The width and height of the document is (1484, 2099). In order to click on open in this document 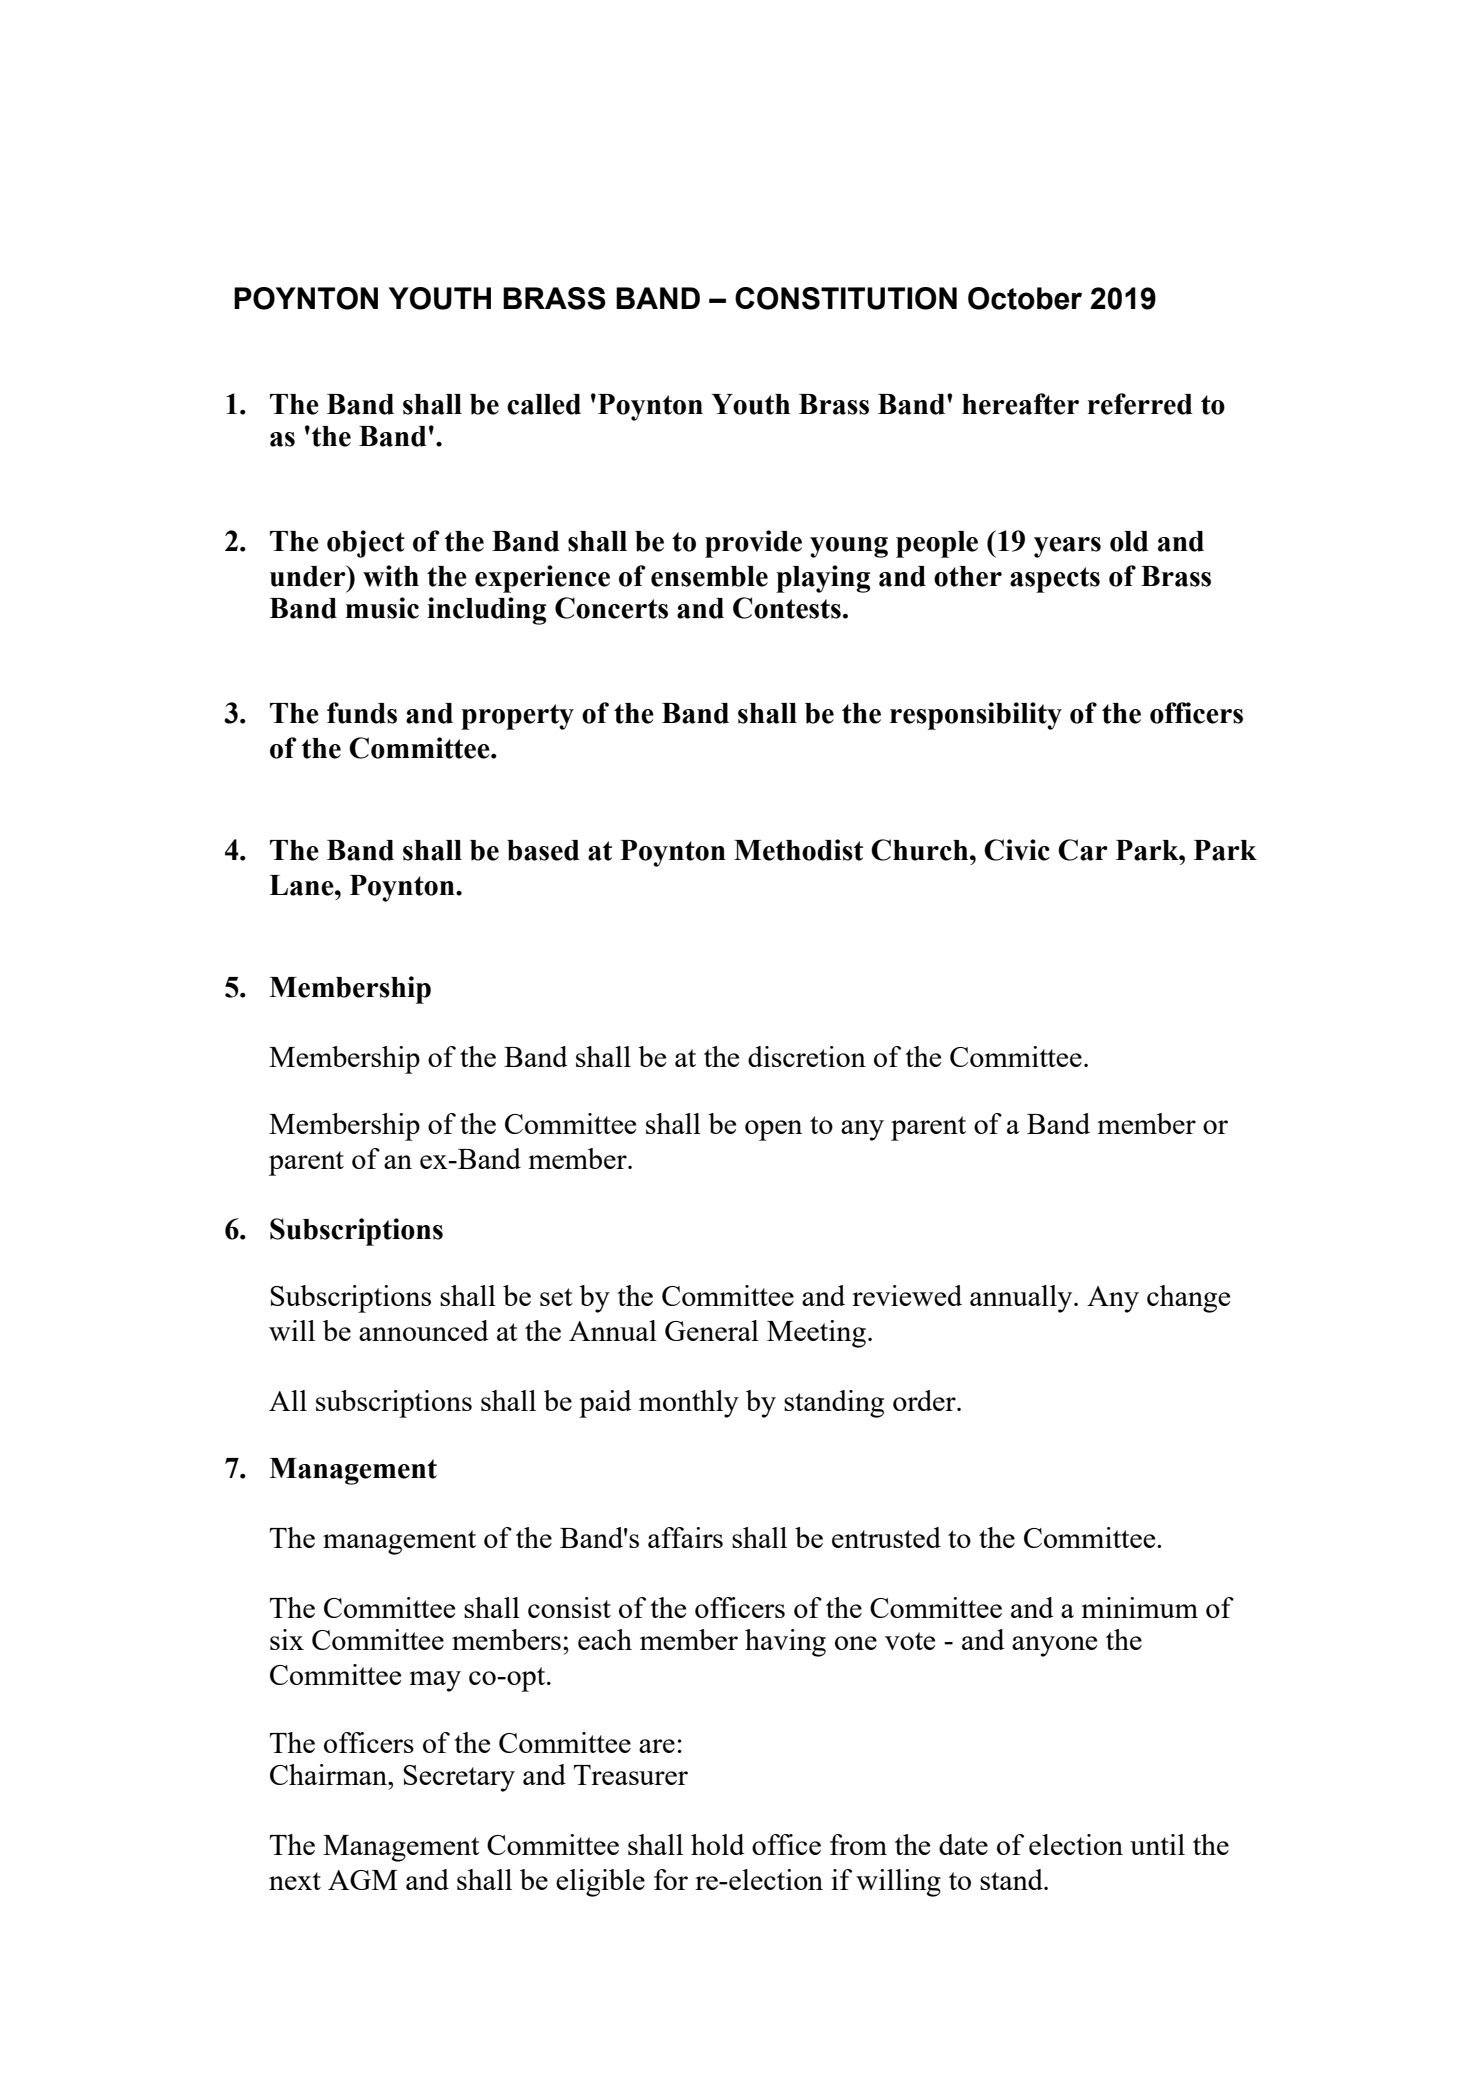, I will do `click(773, 1130)`.
